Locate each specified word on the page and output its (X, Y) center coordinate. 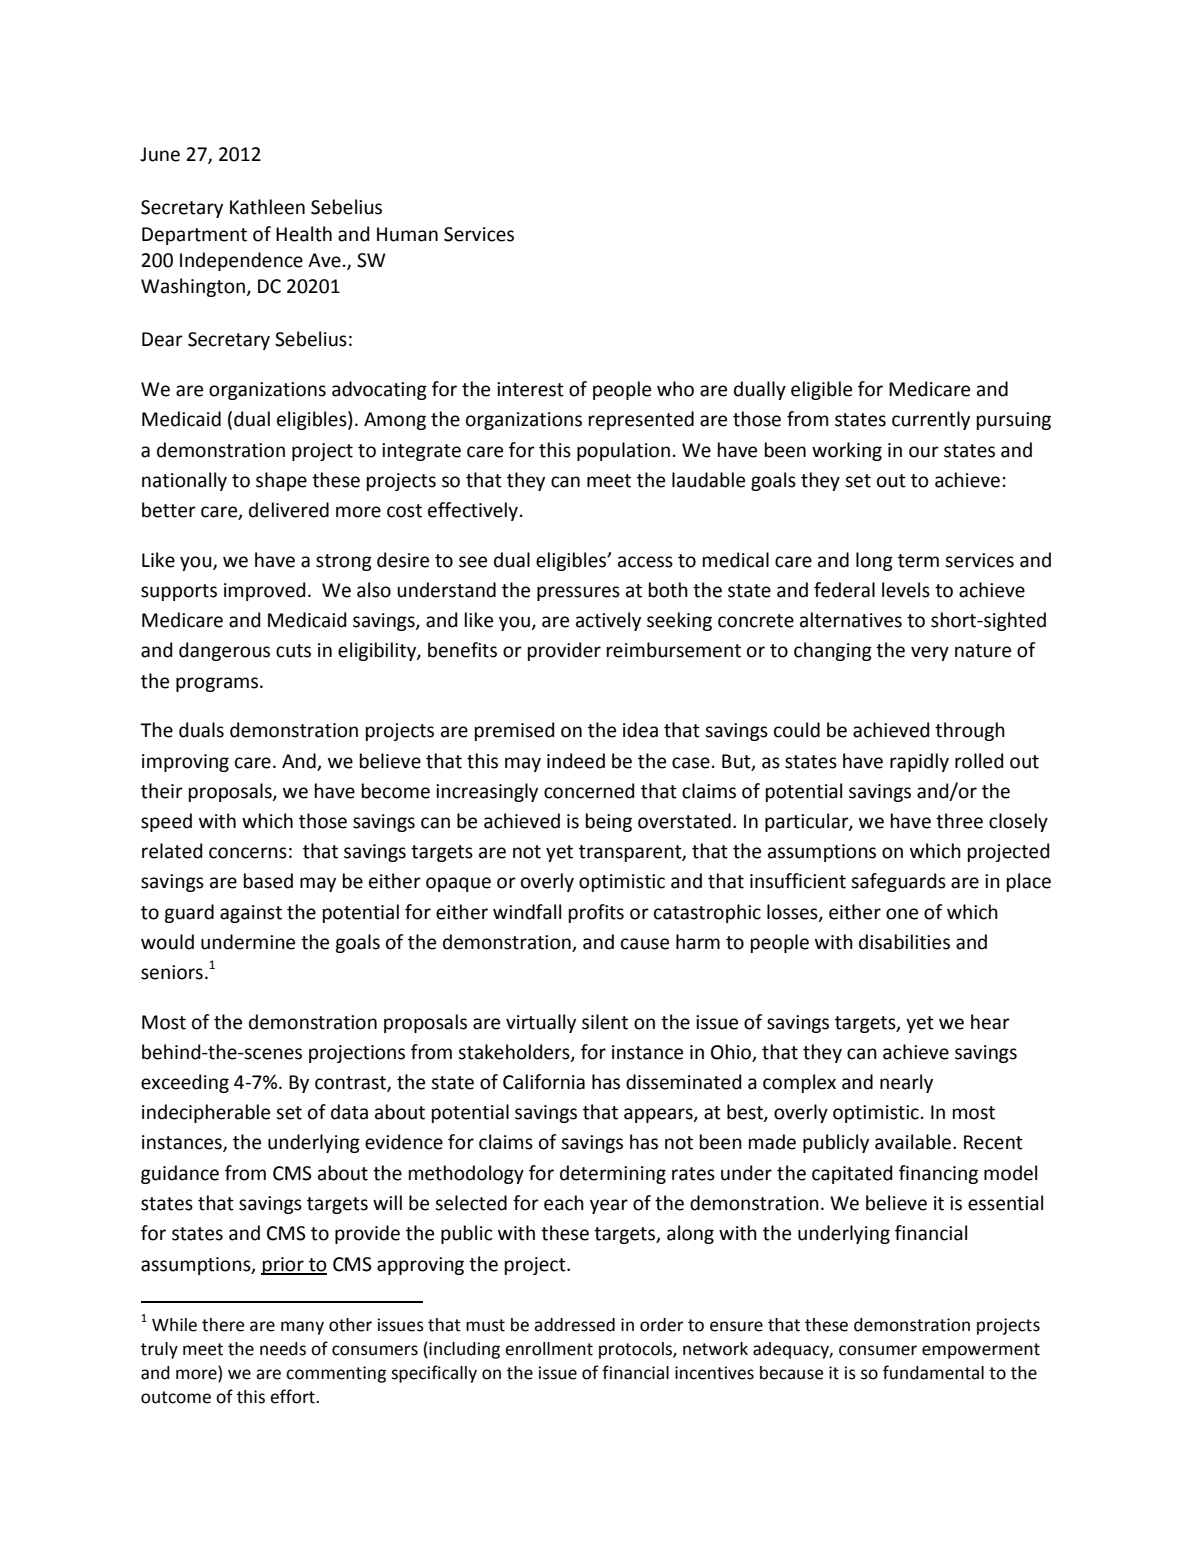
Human (407, 234)
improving (185, 763)
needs (283, 1349)
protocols (636, 1350)
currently (931, 420)
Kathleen (267, 207)
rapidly (919, 762)
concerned (589, 791)
